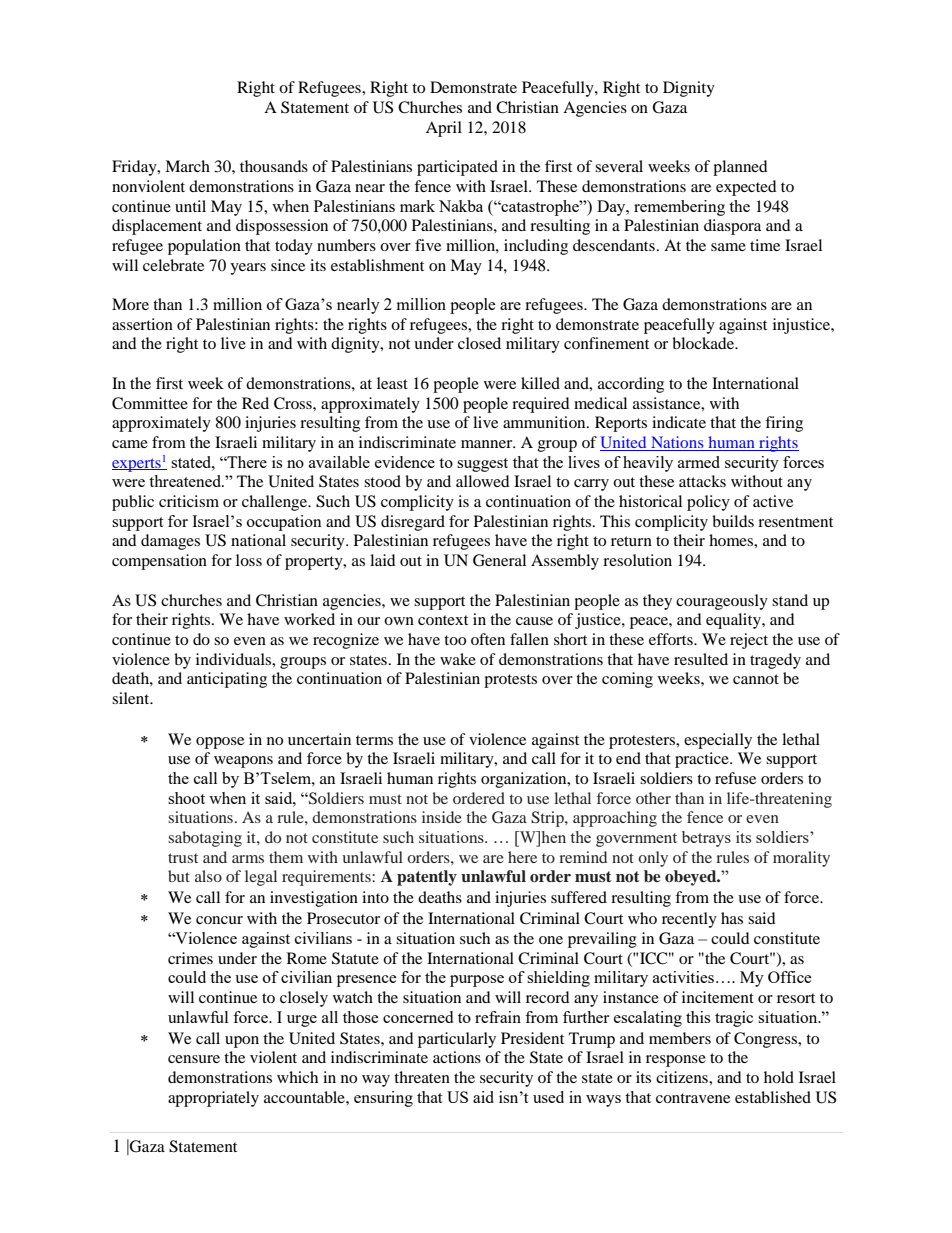 Image resolution: width=952 pixels, height=1233 pixels. Describe the element at coordinates (443, 620) in the image. I see `context` at that location.
